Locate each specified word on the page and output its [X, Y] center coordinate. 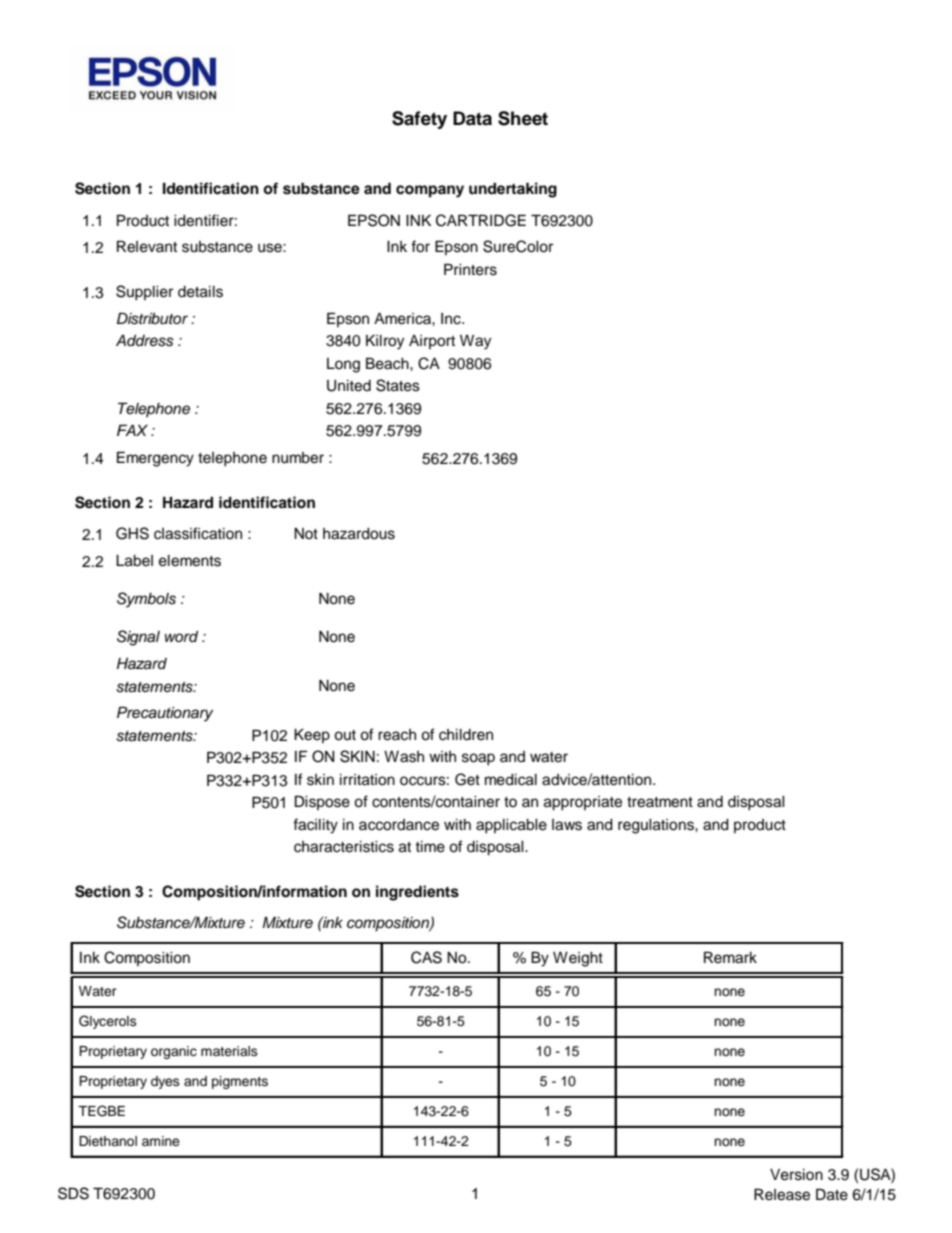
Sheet [523, 118]
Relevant [147, 246]
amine [161, 1141]
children [466, 735]
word [181, 636]
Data [472, 118]
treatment [660, 802]
